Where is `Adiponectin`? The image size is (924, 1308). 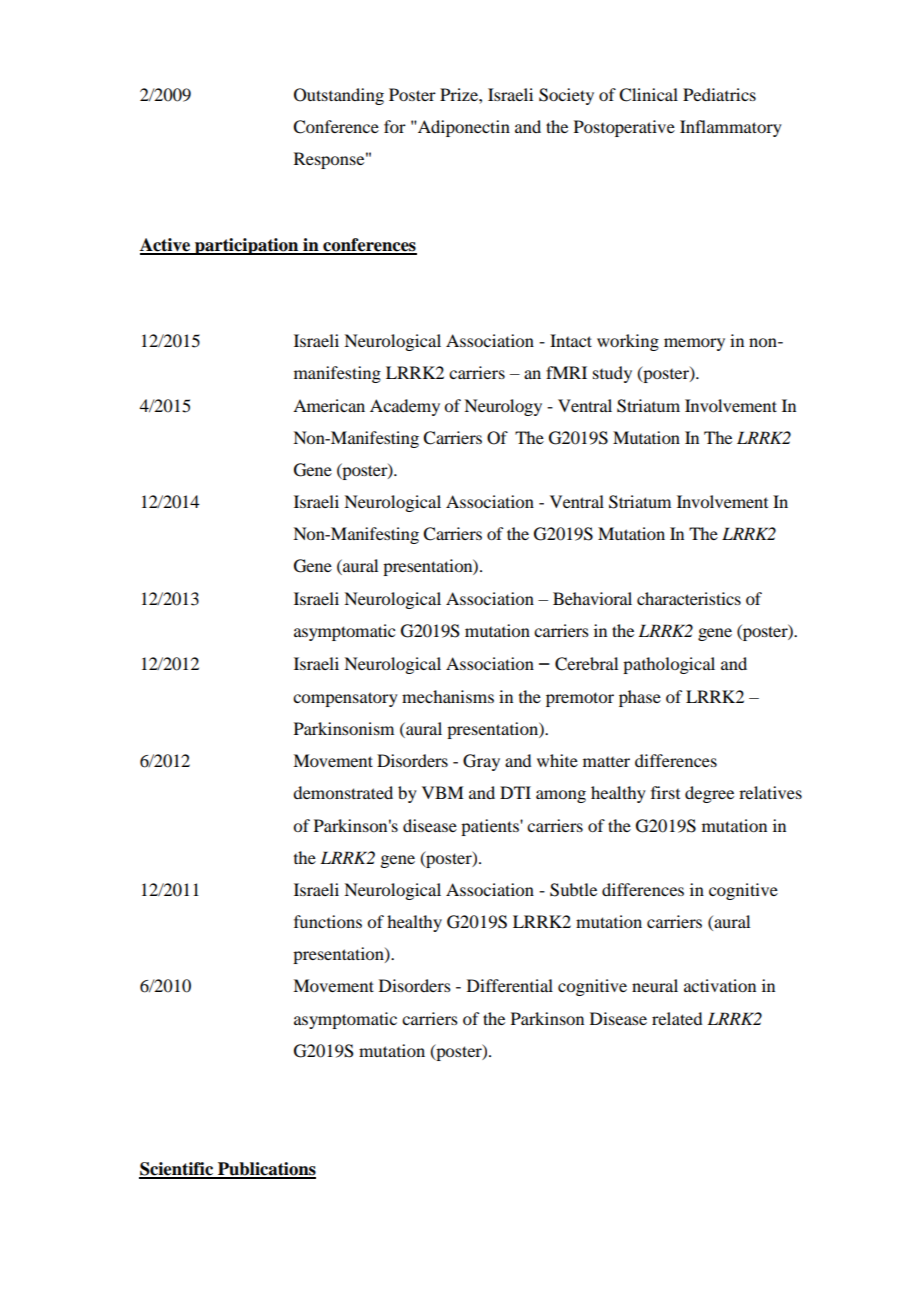 Adiponectin is located at coordinates (463, 128).
